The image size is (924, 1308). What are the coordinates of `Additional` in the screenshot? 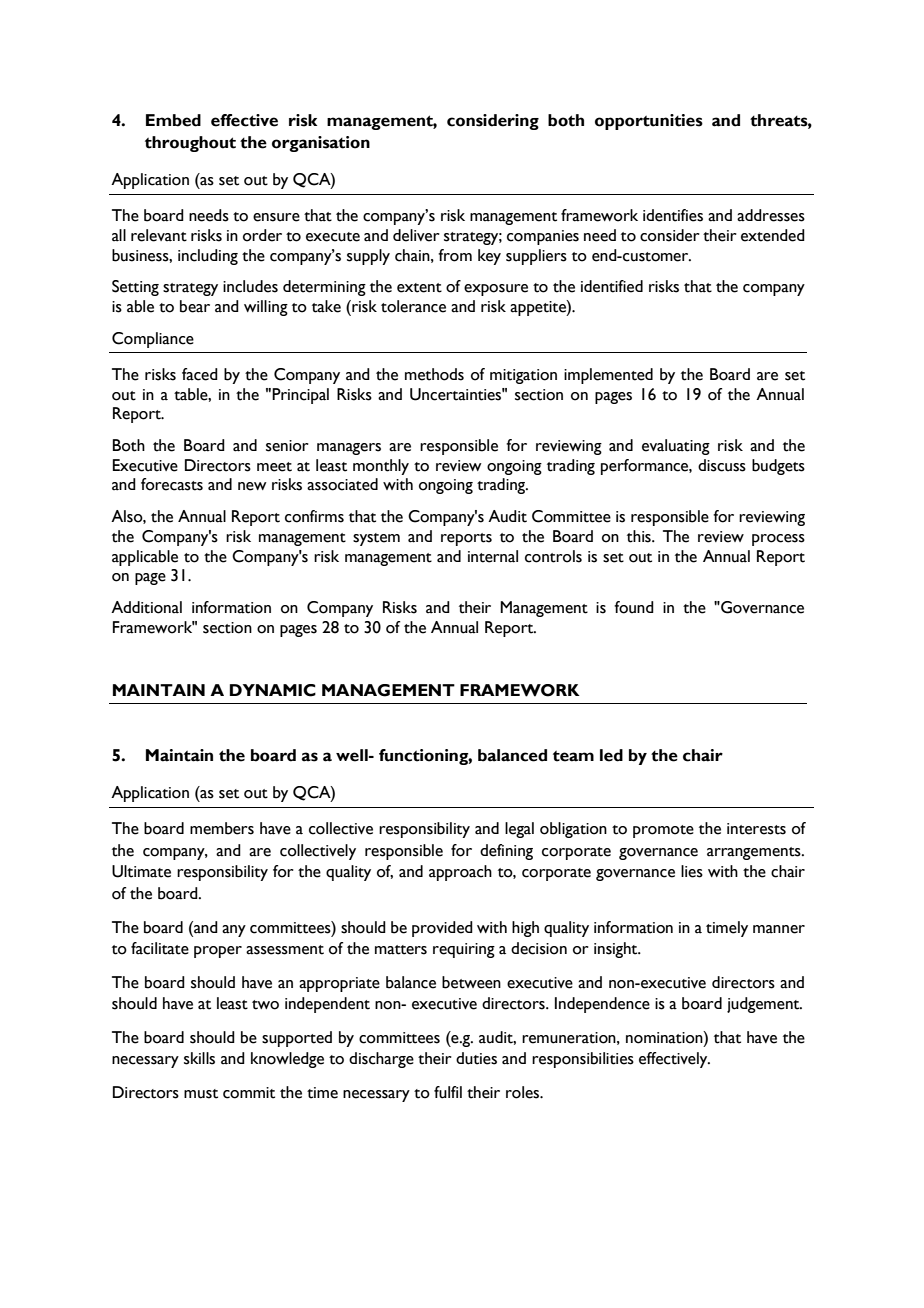 It's located at (146, 607).
